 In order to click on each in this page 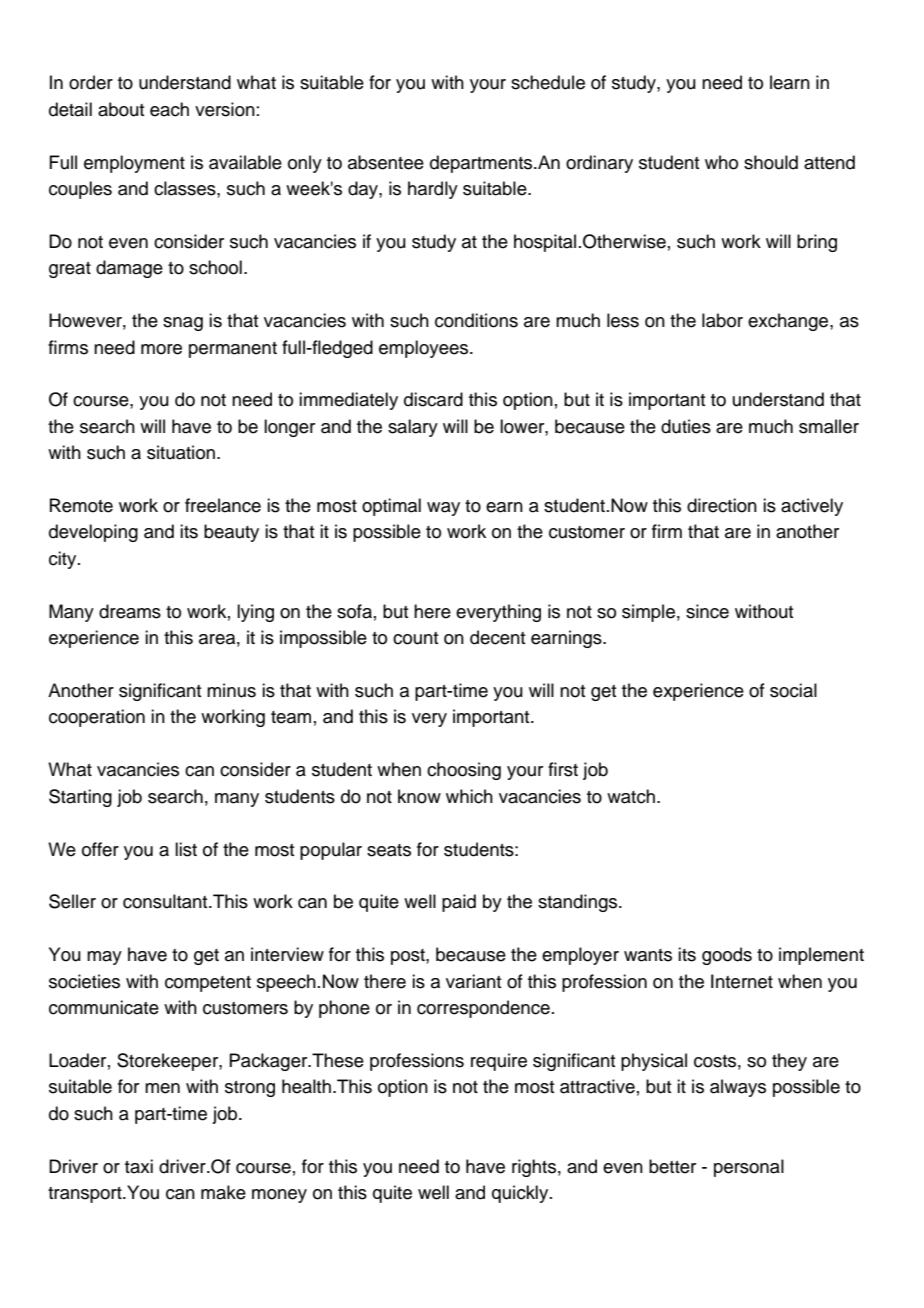, I will do `click(169, 109)`.
